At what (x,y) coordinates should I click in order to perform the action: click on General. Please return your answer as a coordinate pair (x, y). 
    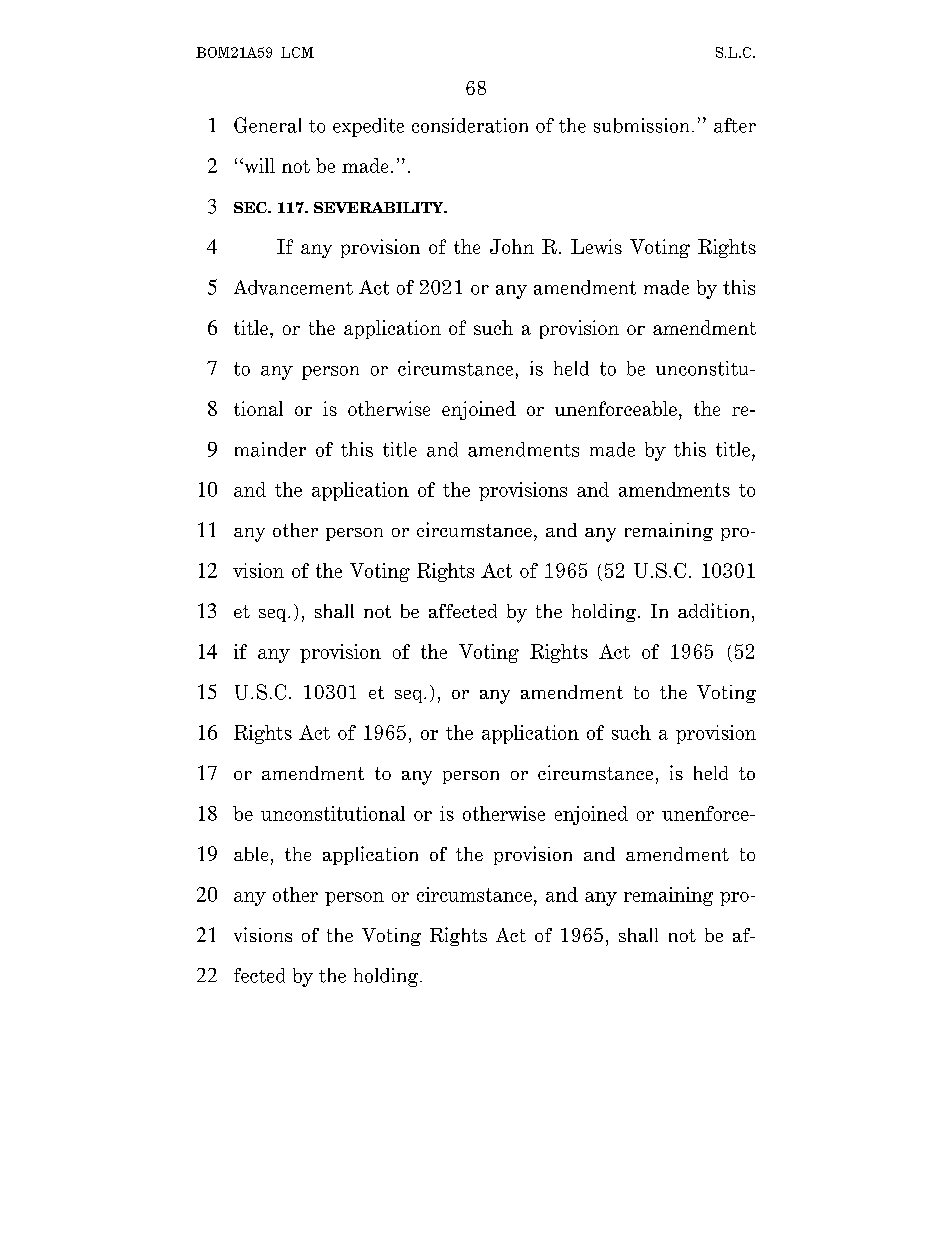
    Looking at the image, I should click on (267, 125).
